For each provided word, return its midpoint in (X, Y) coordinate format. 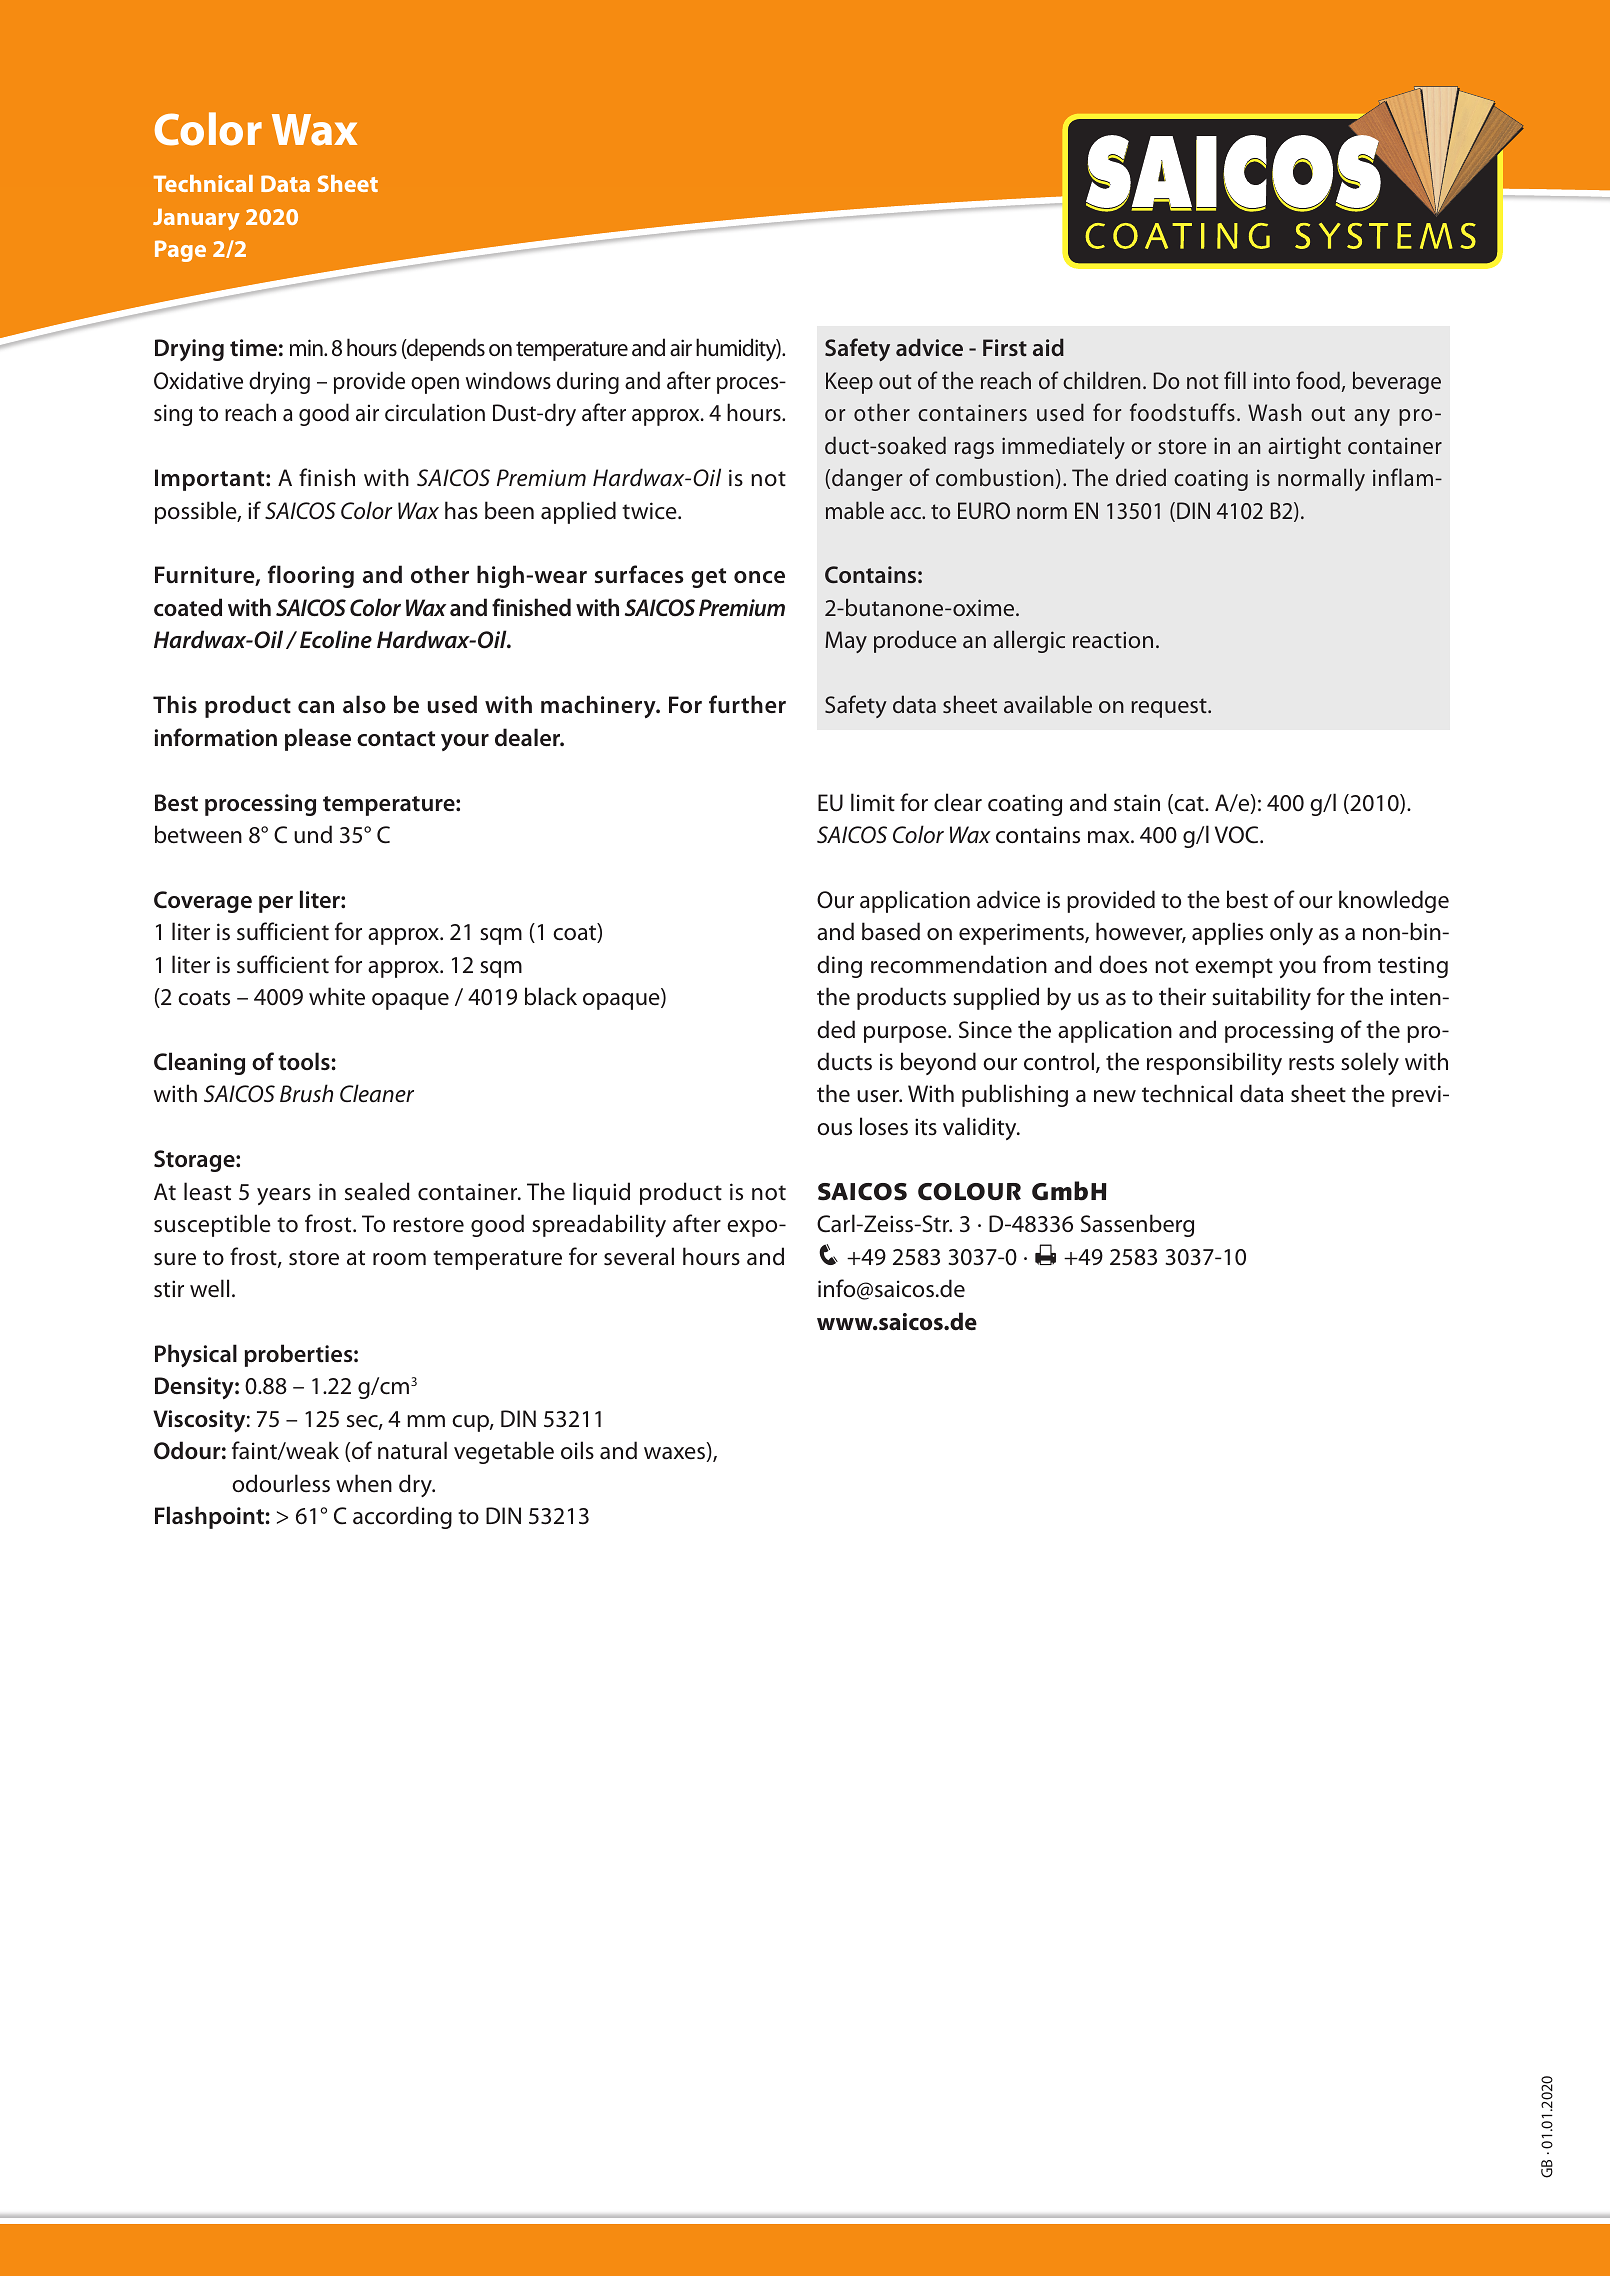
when (364, 1483)
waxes (676, 1454)
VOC (1238, 835)
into (1272, 380)
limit (873, 802)
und (313, 834)
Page (180, 251)
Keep (849, 383)
